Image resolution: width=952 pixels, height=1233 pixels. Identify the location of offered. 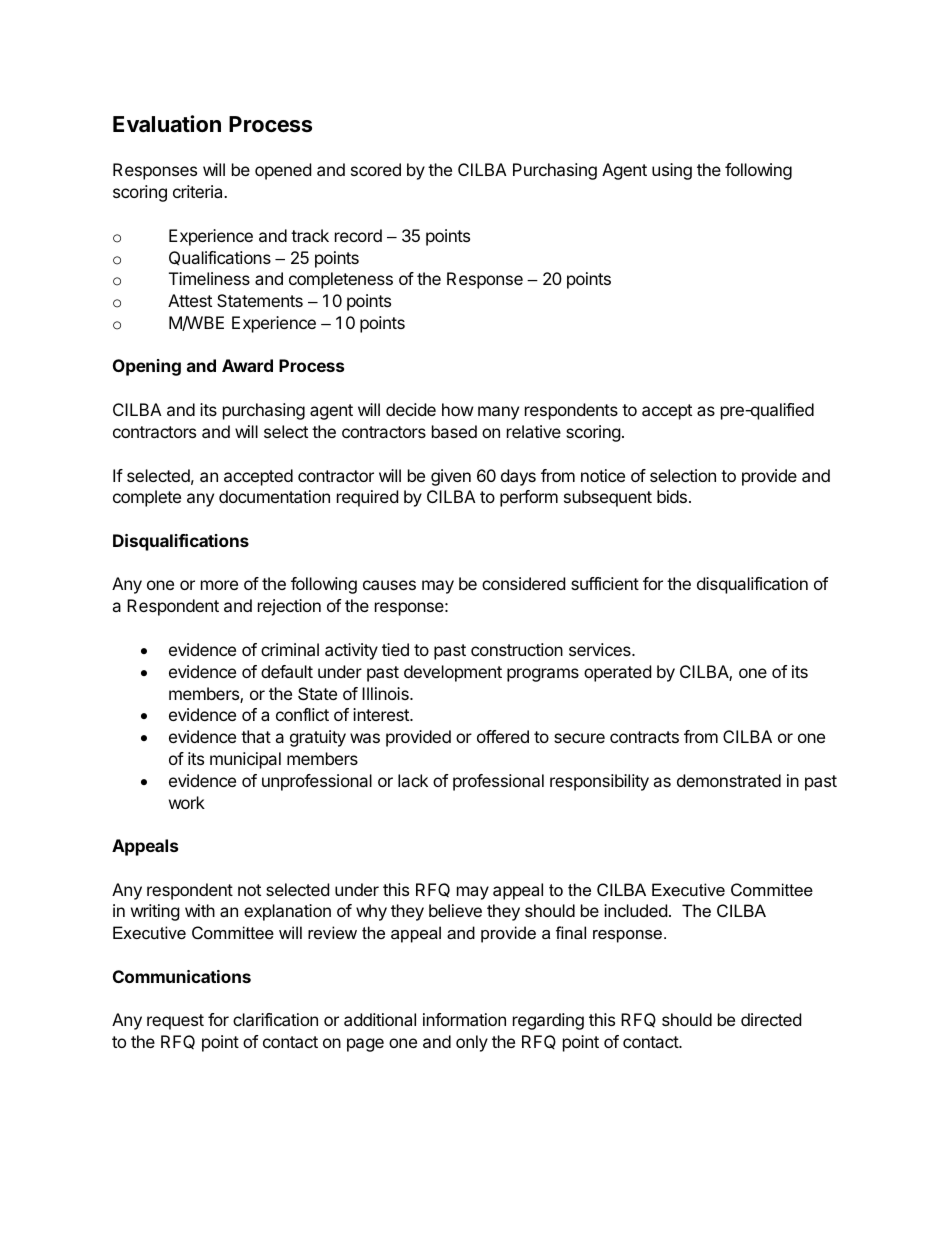
(503, 736).
